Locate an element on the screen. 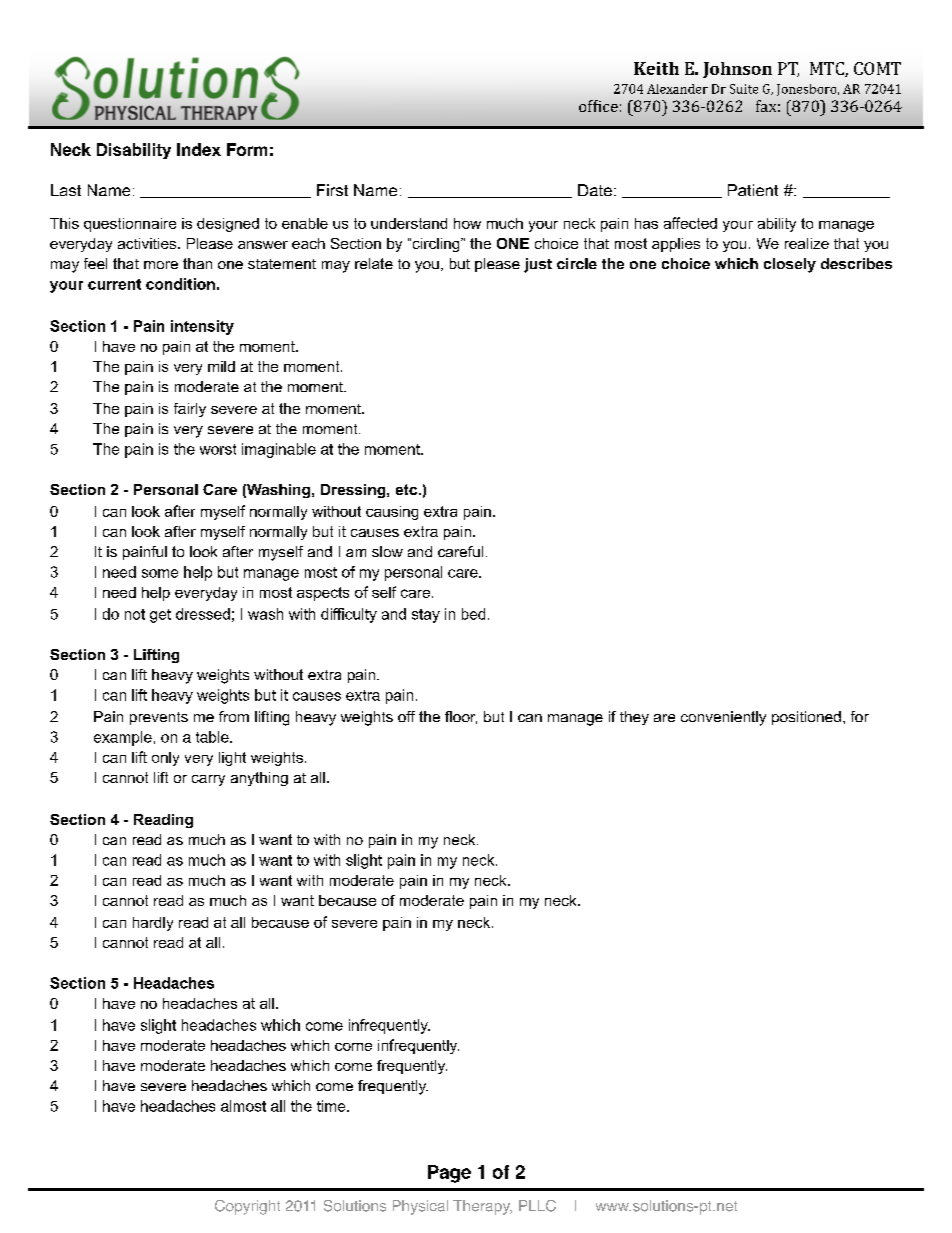 This screenshot has width=952, height=1233. PLLC is located at coordinates (537, 1206).
